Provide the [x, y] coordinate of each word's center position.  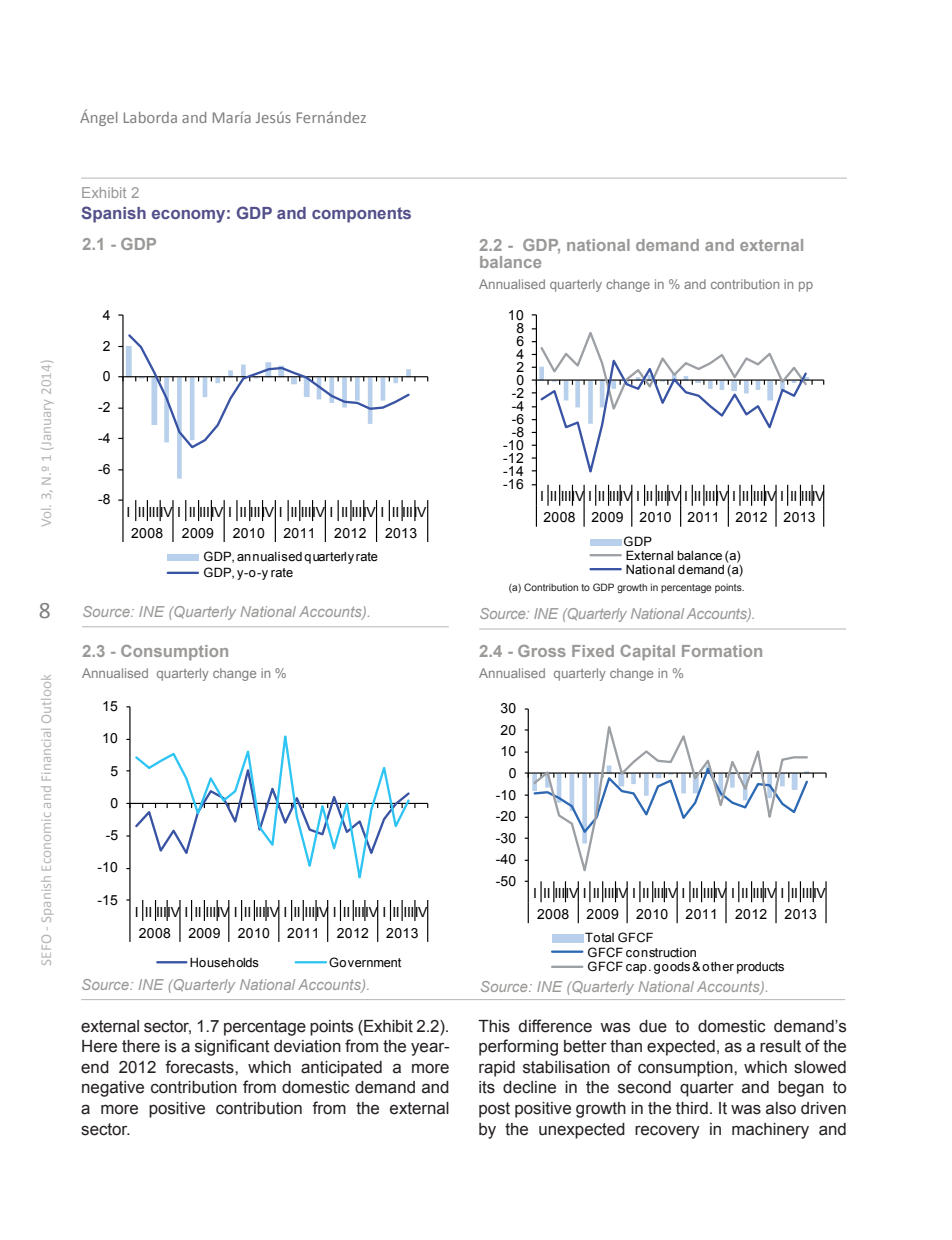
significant [232, 1047]
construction [661, 953]
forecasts [200, 1067]
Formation [722, 651]
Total [599, 937]
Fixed [593, 651]
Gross [542, 651]
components [361, 215]
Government [365, 962]
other [718, 966]
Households [224, 963]
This [494, 1026]
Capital [647, 653]
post [494, 1110]
